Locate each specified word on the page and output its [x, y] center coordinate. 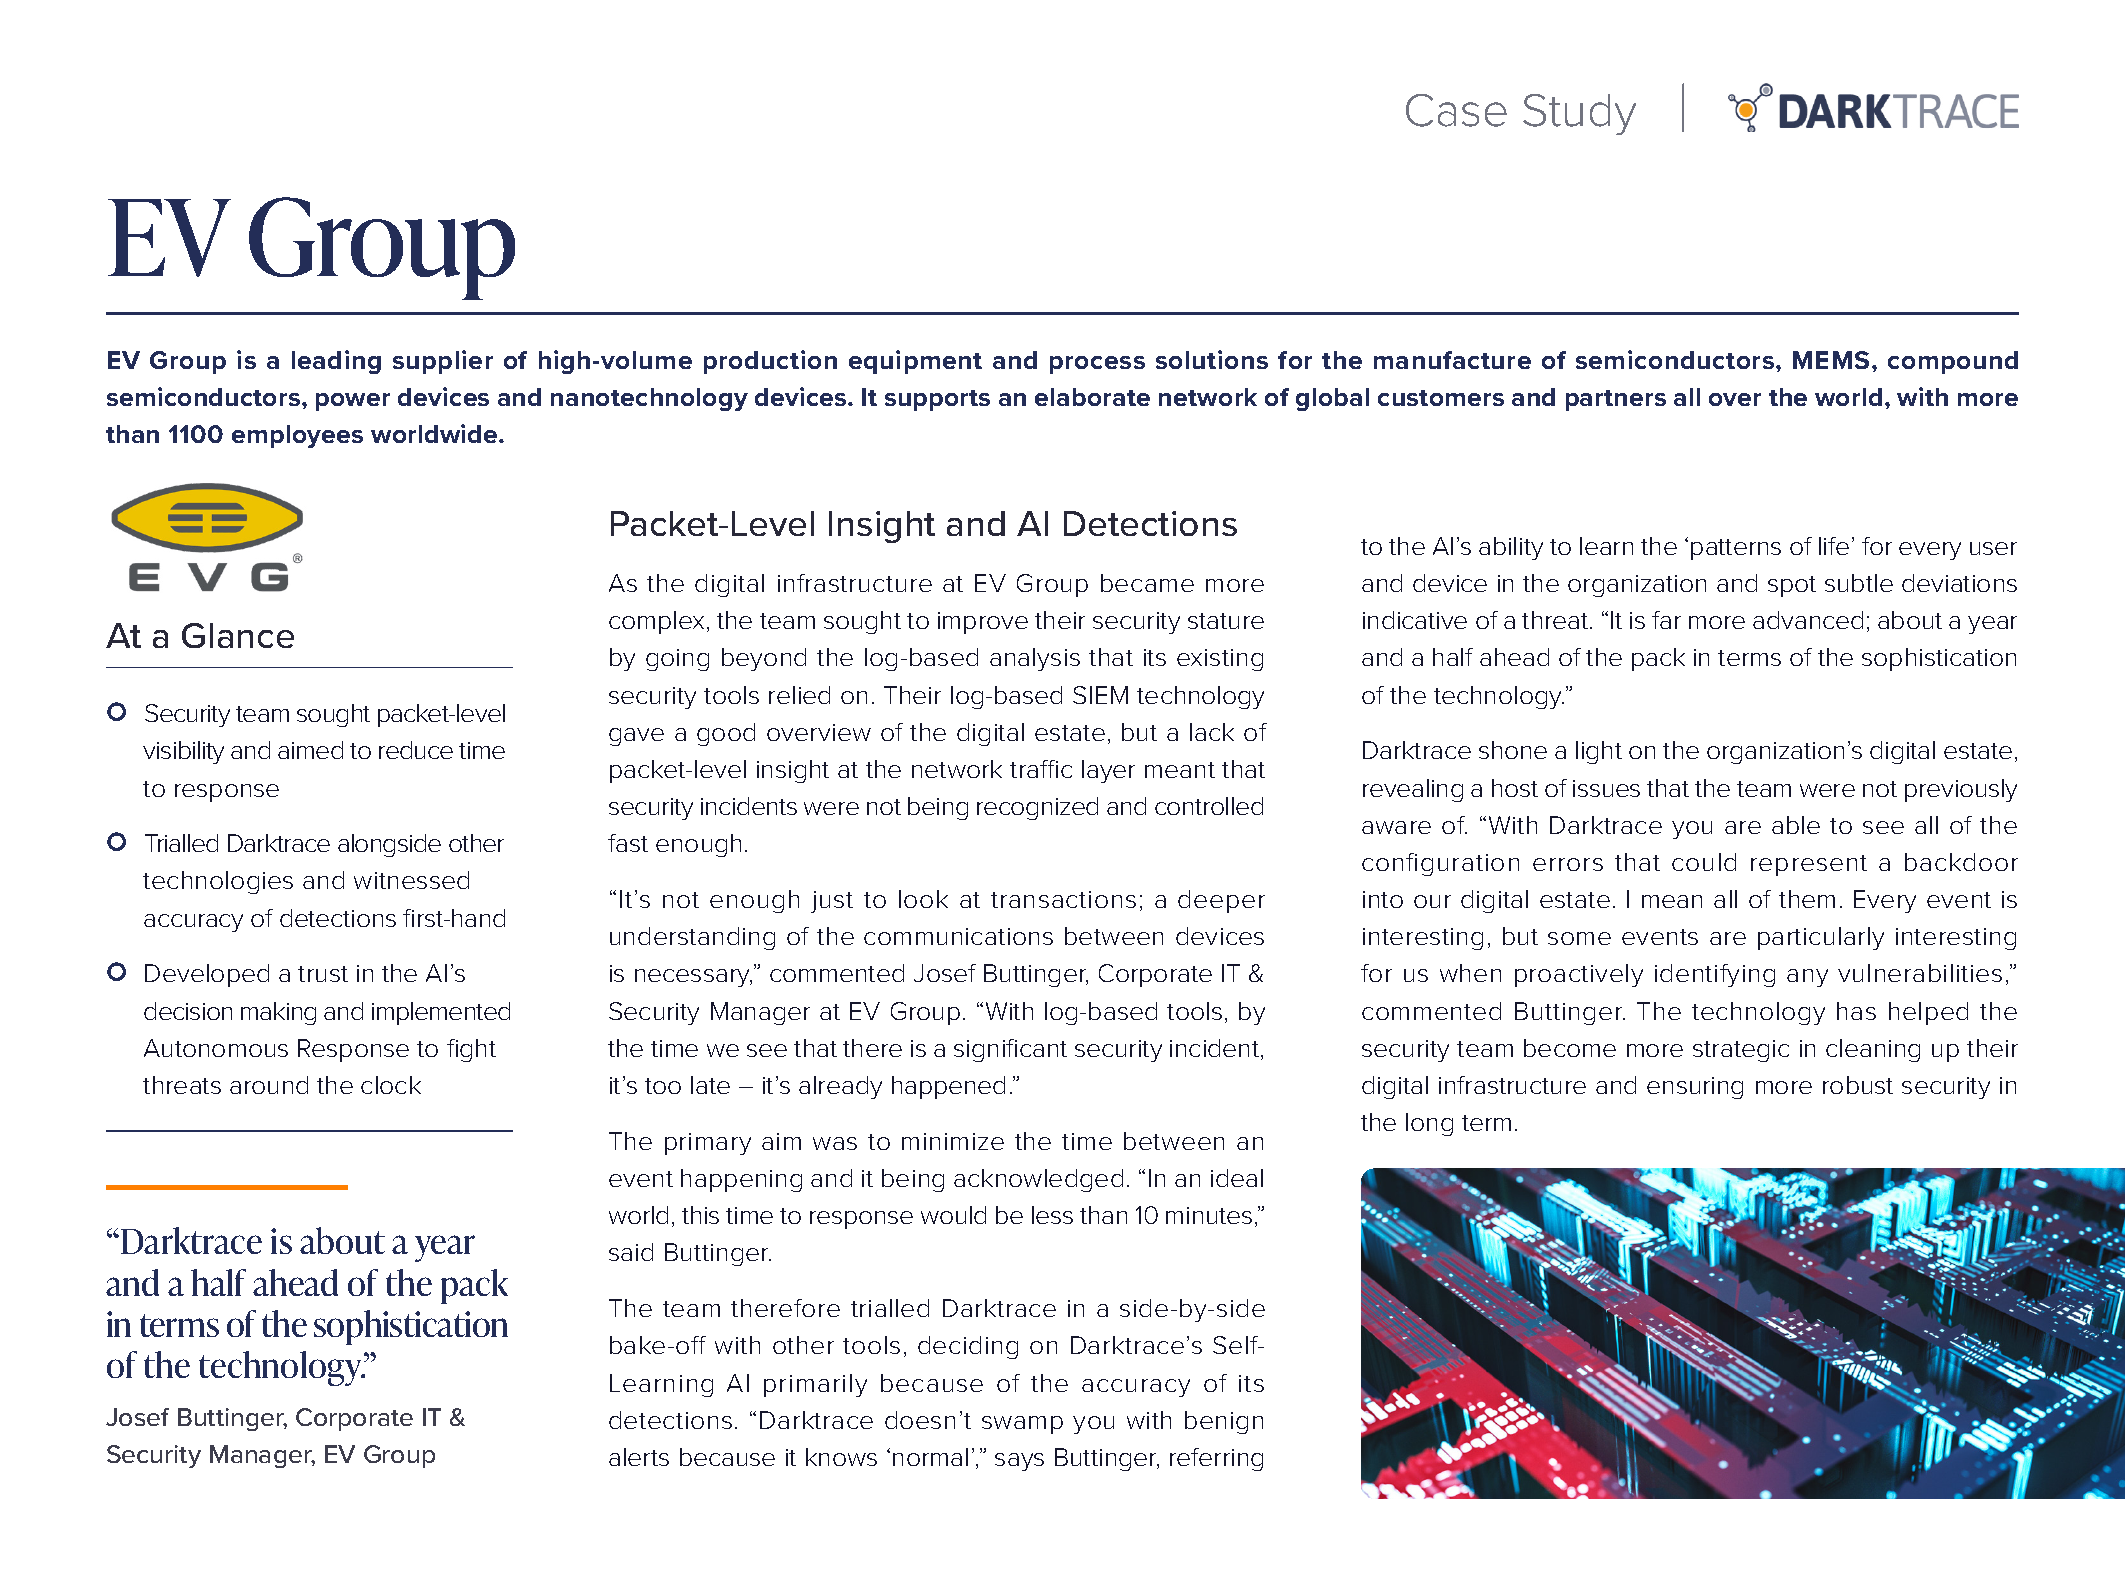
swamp [1022, 1425]
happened [948, 1087]
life [1834, 546]
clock [391, 1085]
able [1796, 825]
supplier [443, 362]
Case [1456, 110]
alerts [639, 1457]
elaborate [1092, 397]
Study [1579, 114]
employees [297, 436]
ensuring [1695, 1088]
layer [1108, 771]
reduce [416, 750]
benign [1224, 1422]
